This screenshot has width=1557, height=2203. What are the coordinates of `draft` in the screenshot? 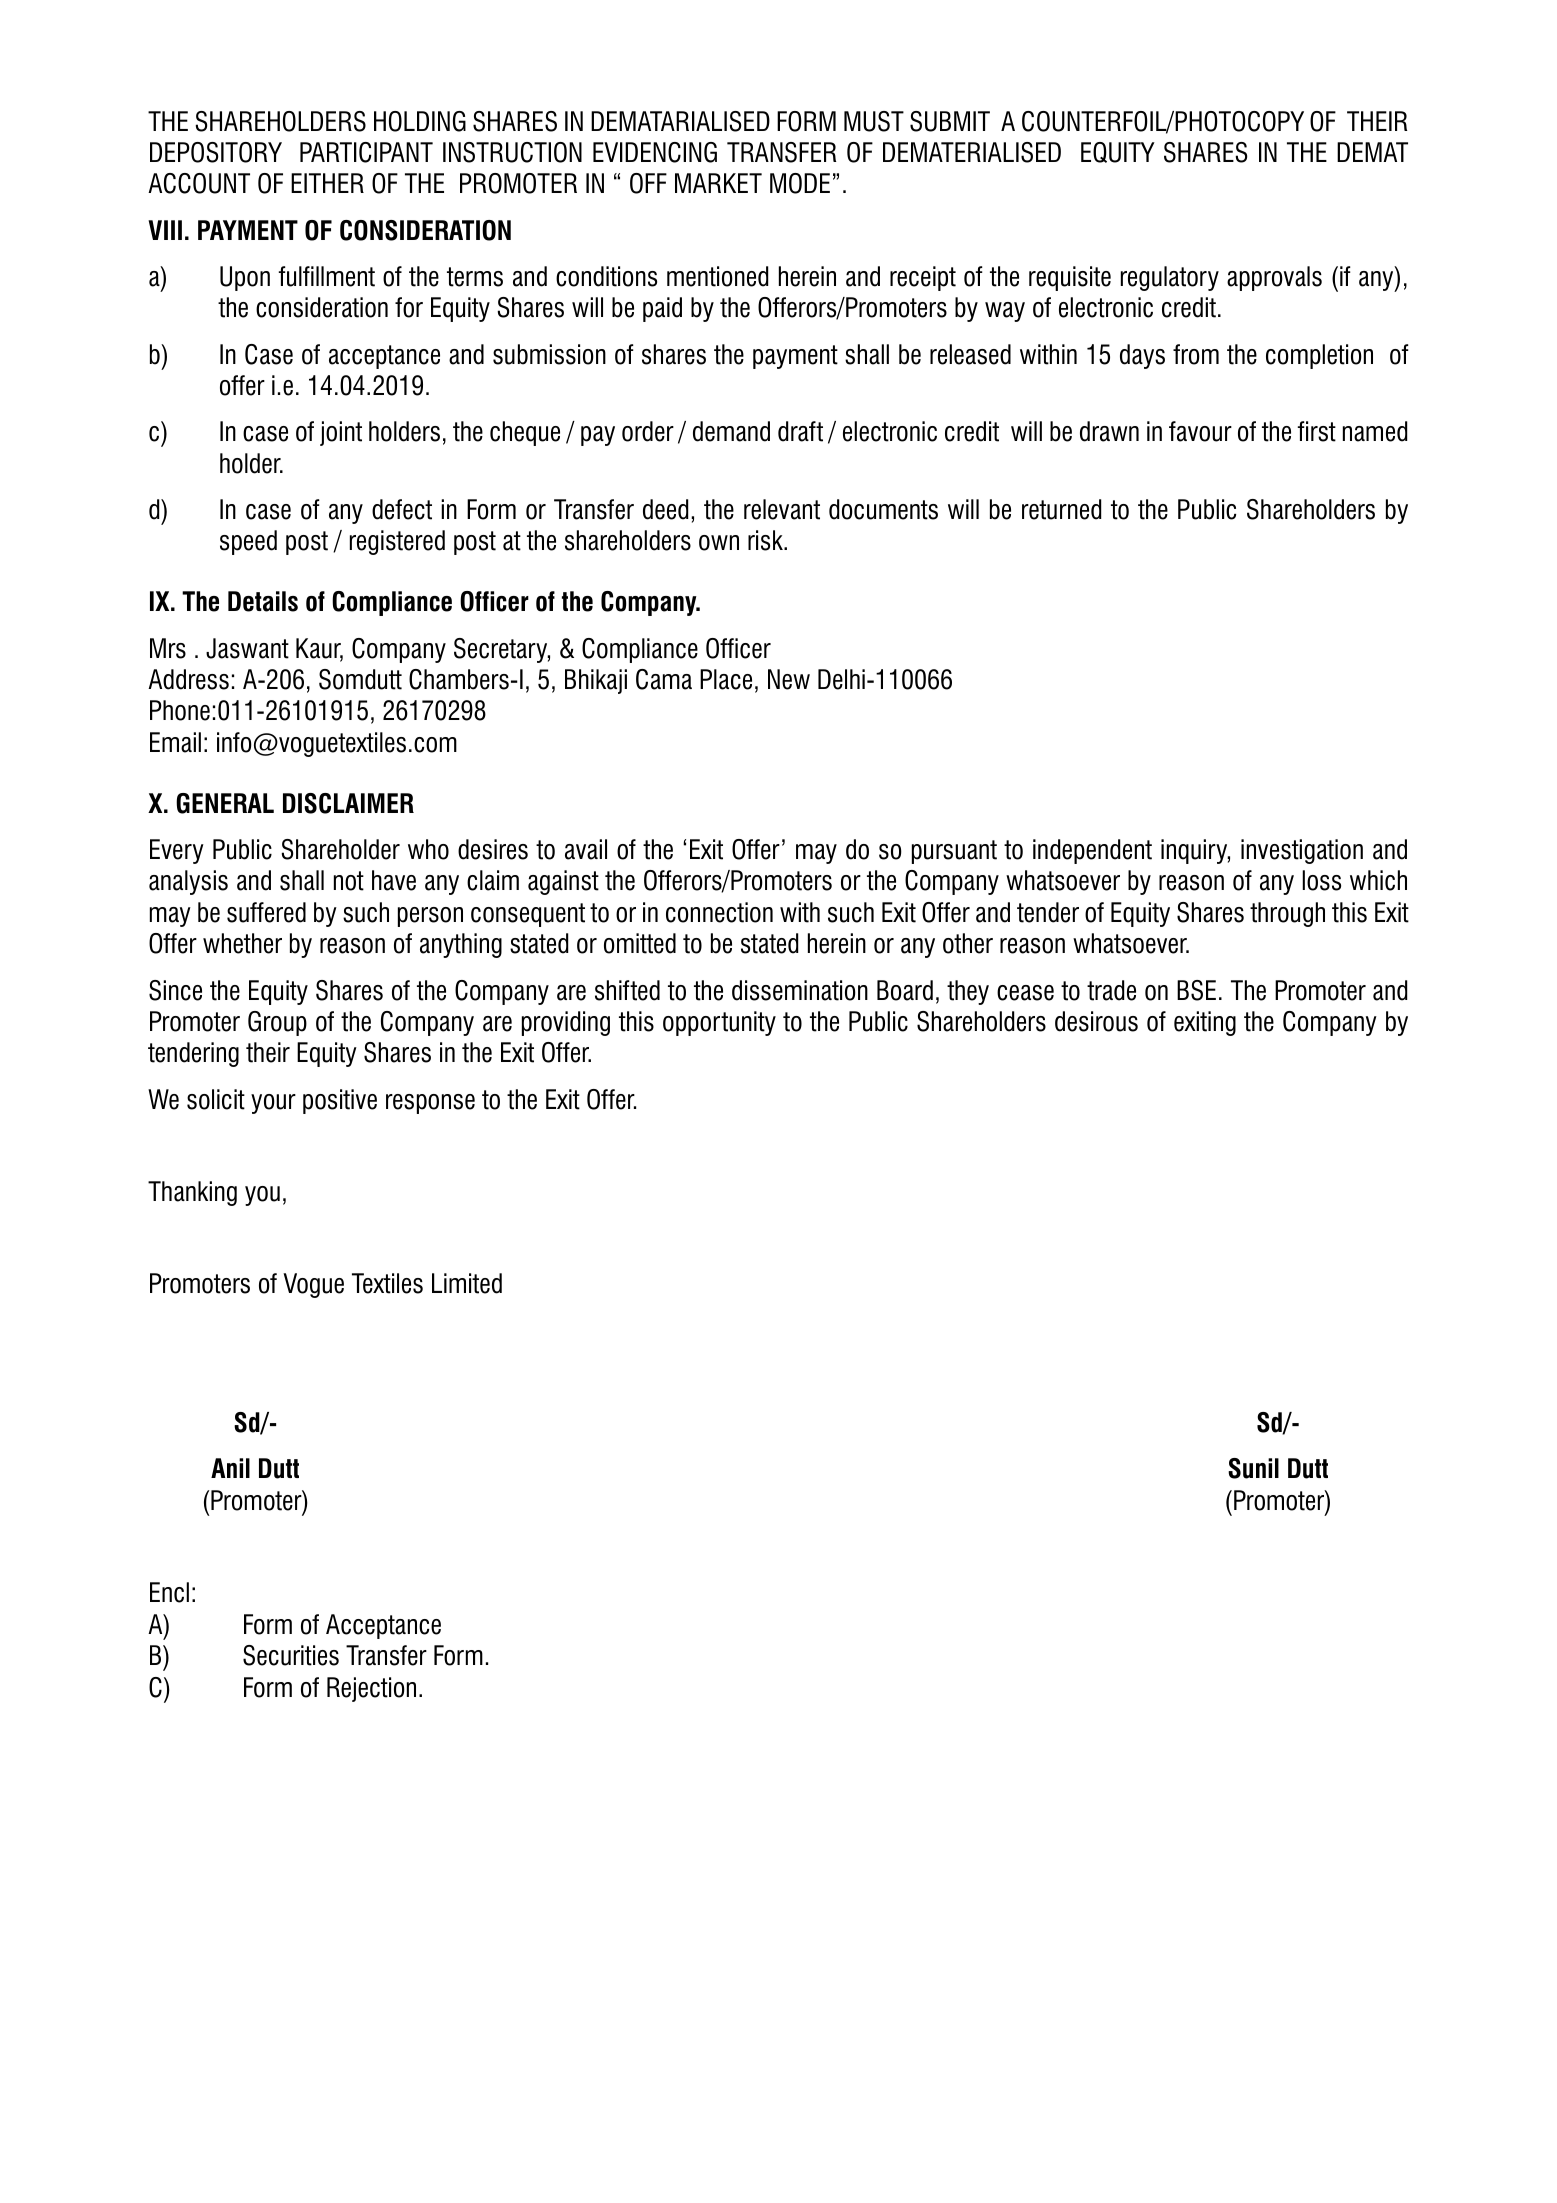 It's located at (800, 431).
